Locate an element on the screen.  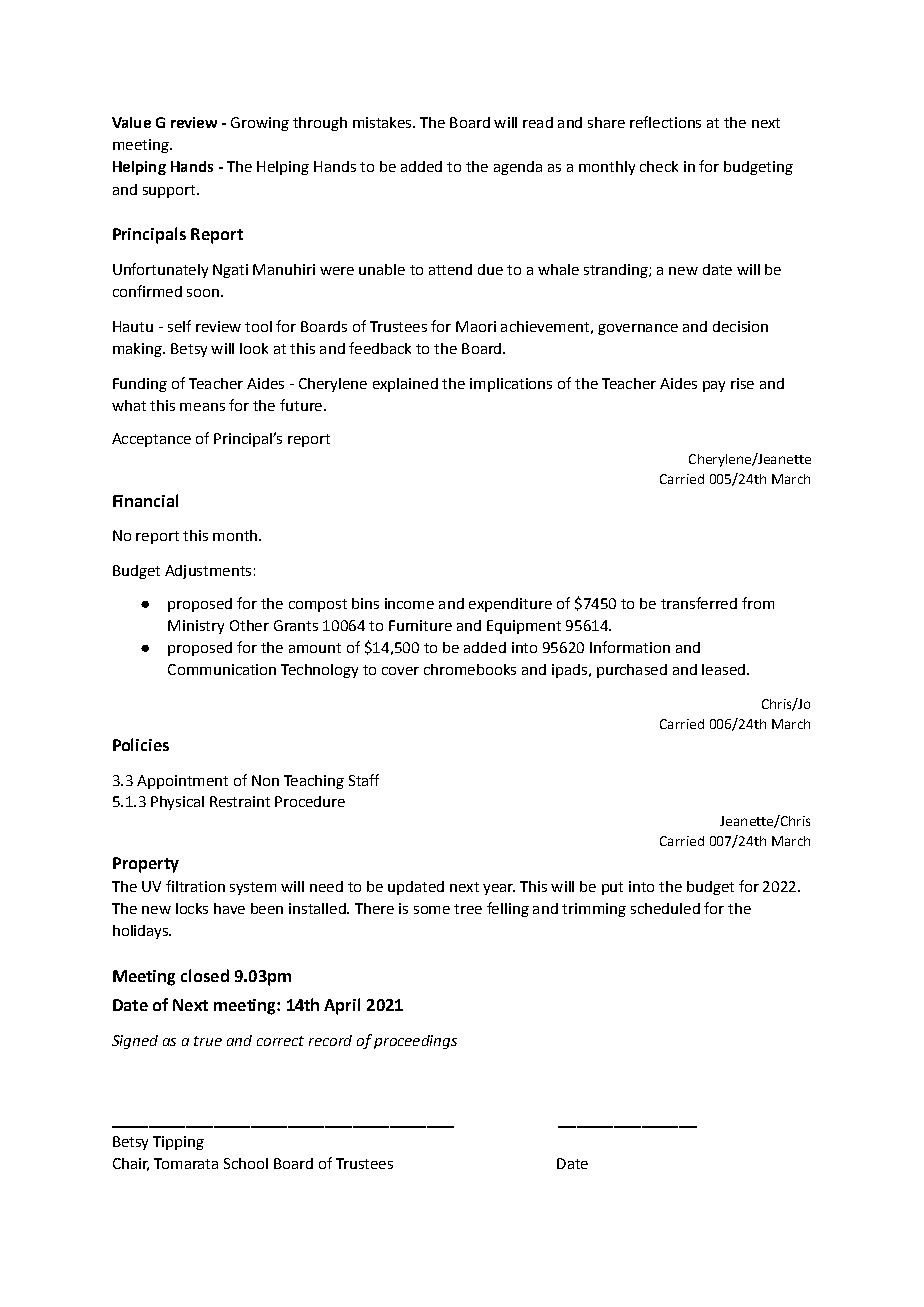
put is located at coordinates (612, 888).
